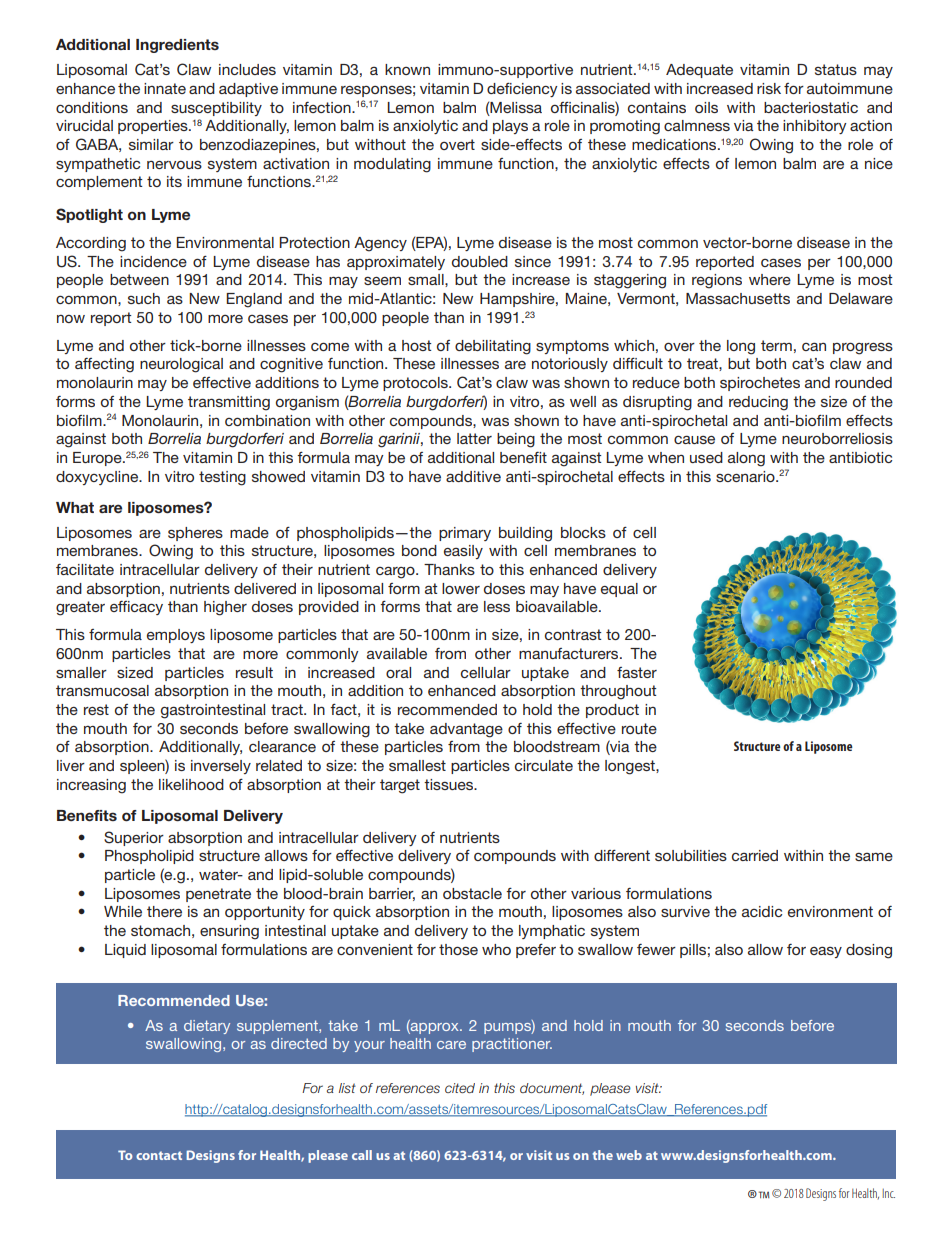  What do you see at coordinates (497, 606) in the screenshot?
I see `less` at bounding box center [497, 606].
